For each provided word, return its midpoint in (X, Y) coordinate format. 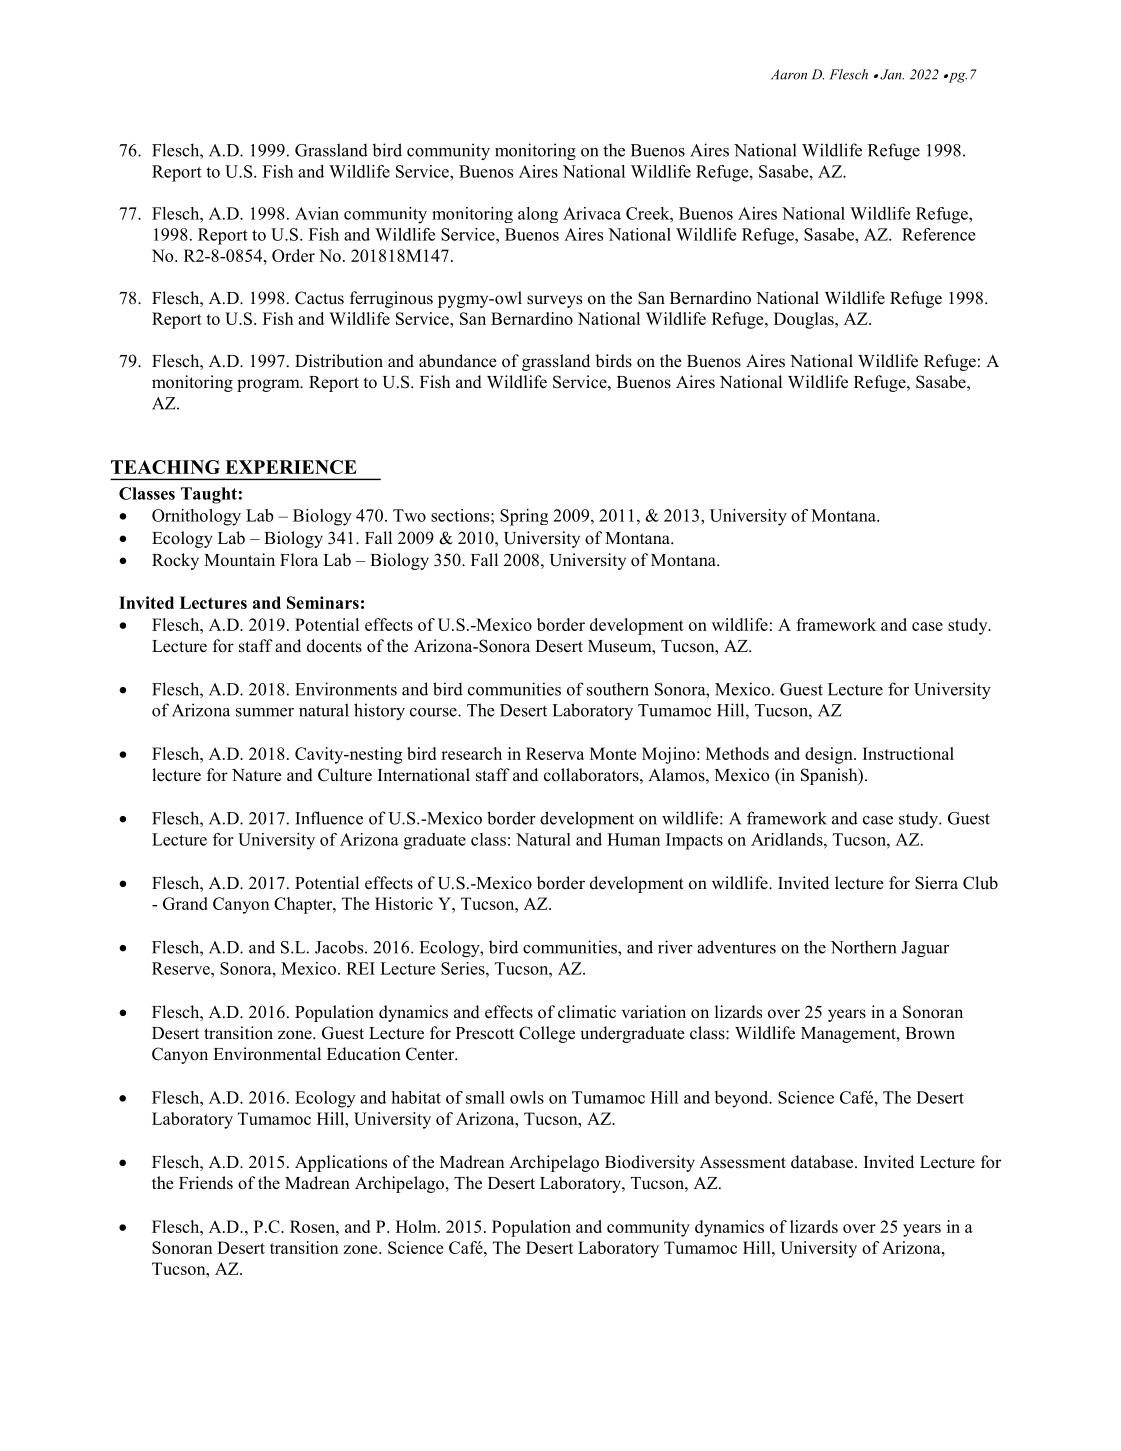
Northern (864, 947)
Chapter (304, 905)
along (538, 215)
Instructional (908, 753)
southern (618, 689)
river (675, 947)
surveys (554, 301)
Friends (206, 1183)
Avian (317, 213)
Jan (892, 74)
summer (265, 712)
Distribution (339, 361)
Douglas (805, 320)
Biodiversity (650, 1163)
